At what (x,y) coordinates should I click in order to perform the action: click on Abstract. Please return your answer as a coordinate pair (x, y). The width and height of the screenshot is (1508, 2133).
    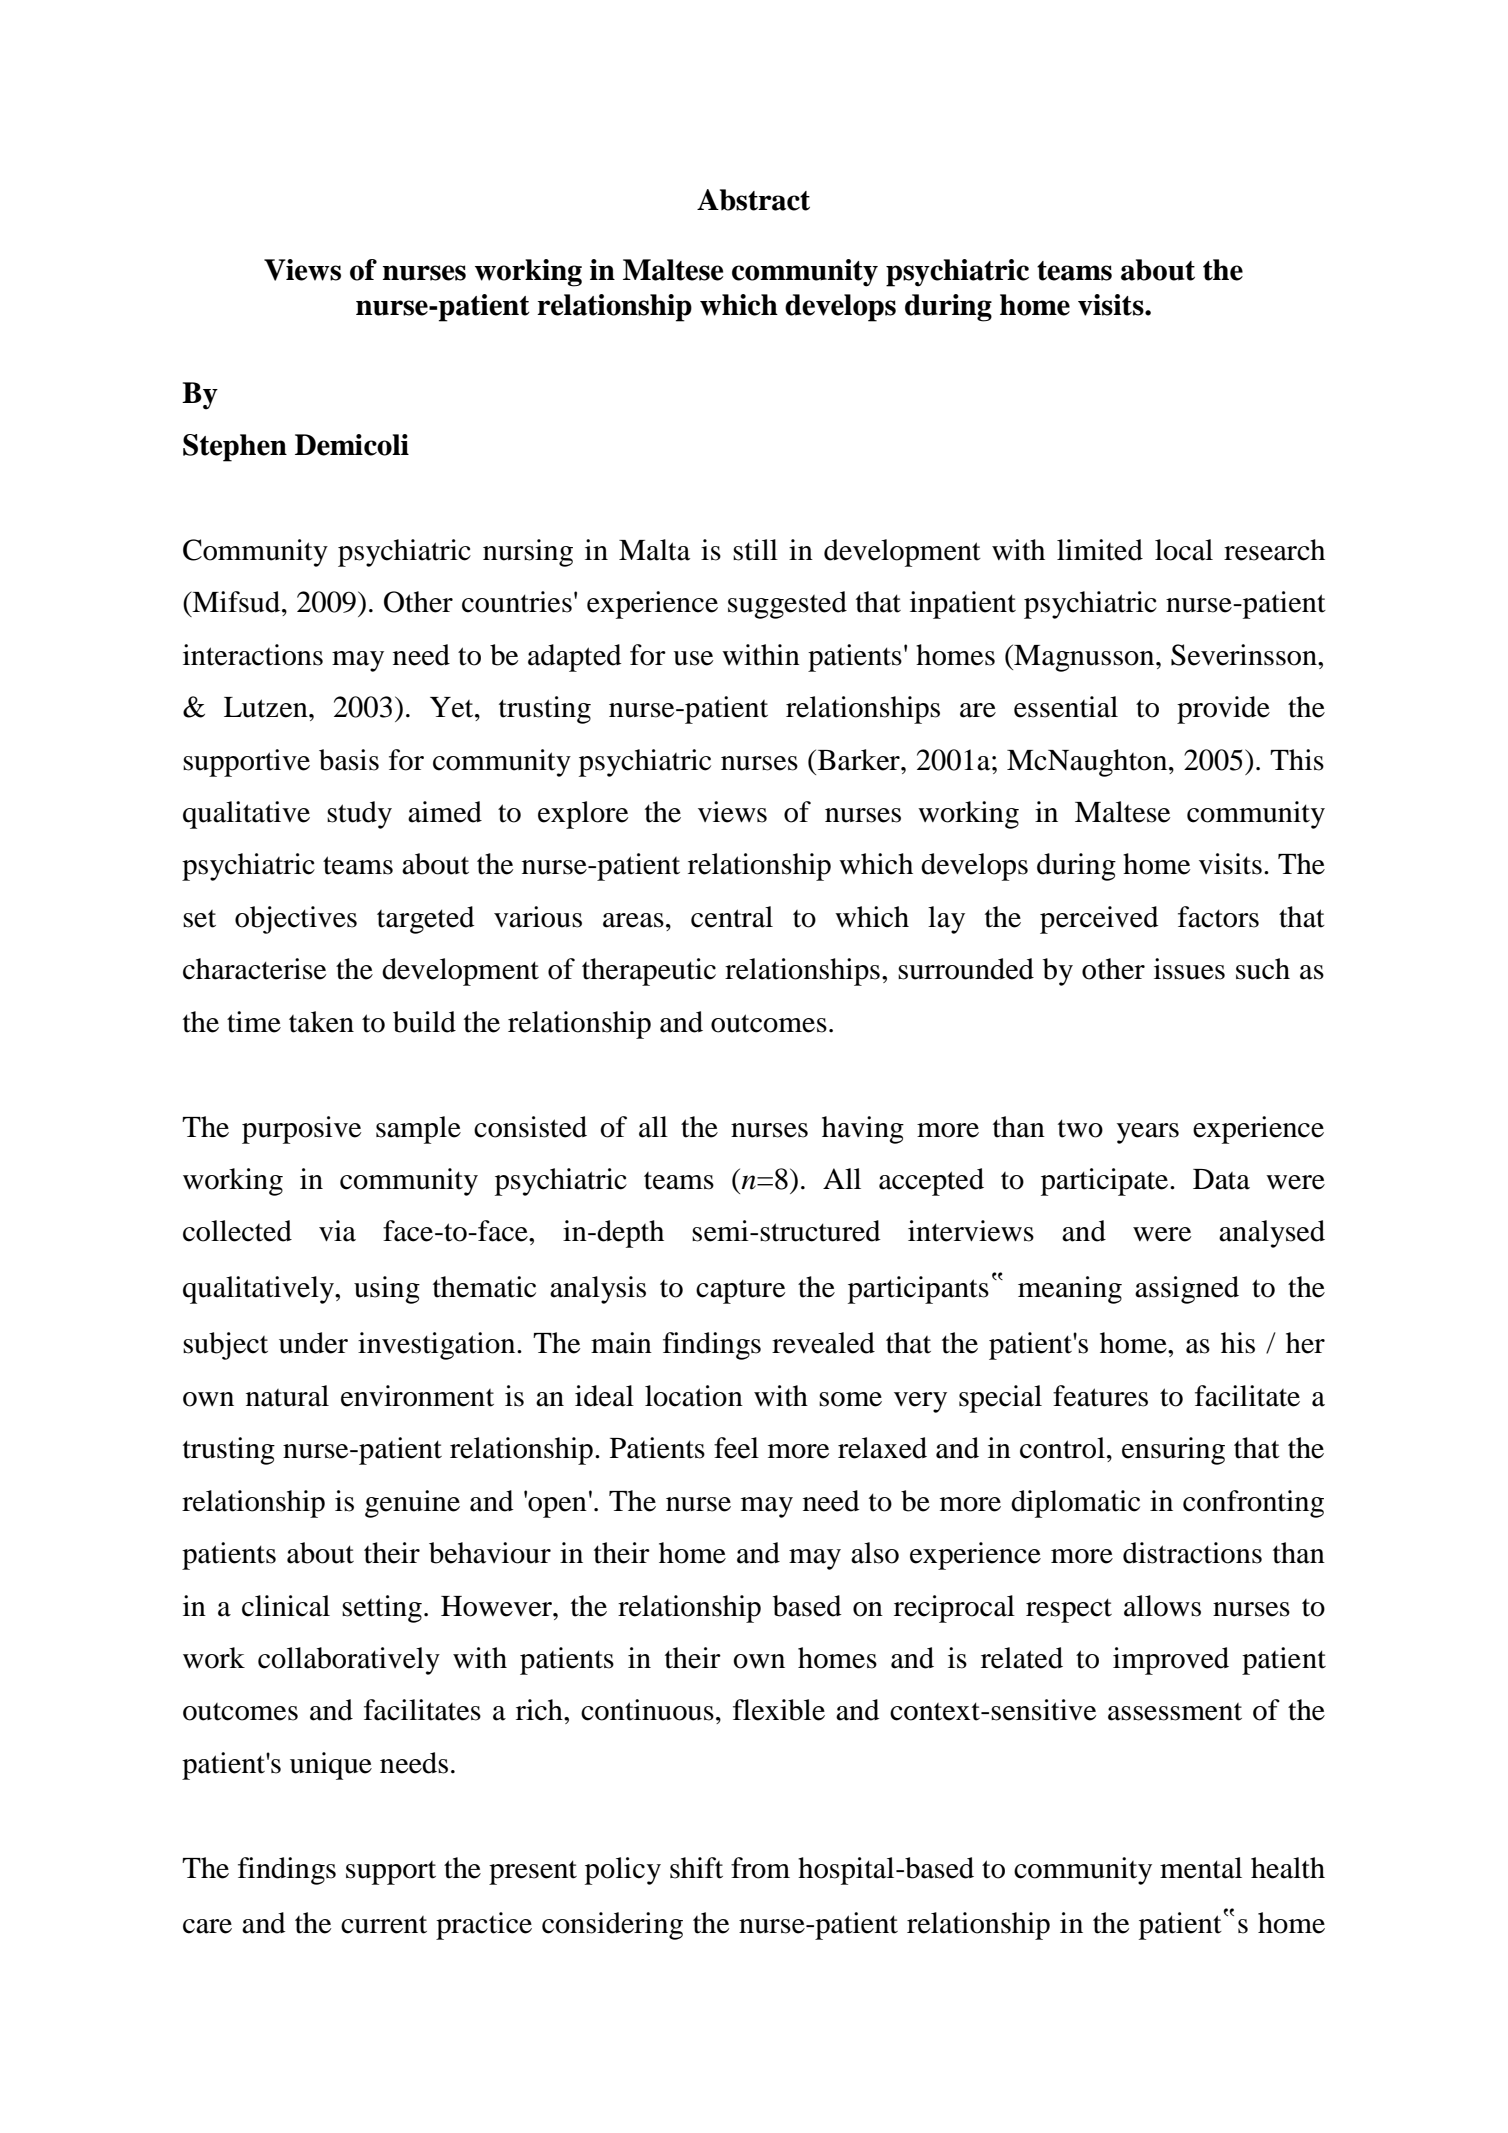
    Looking at the image, I should click on (753, 200).
